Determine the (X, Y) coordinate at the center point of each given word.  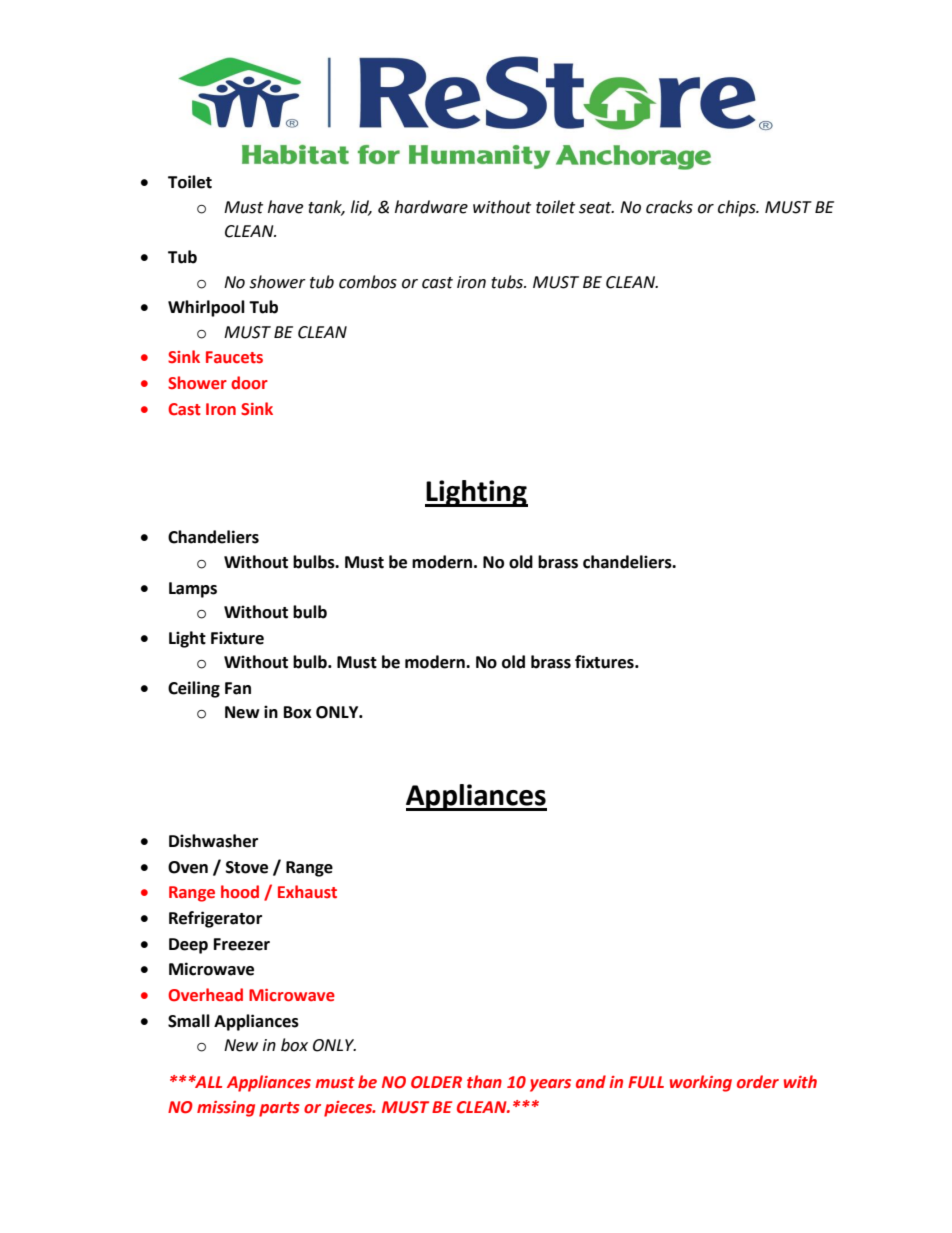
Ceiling (194, 689)
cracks (669, 207)
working (701, 1083)
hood (240, 892)
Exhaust (307, 892)
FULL (646, 1082)
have (285, 207)
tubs (508, 282)
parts (279, 1109)
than (484, 1082)
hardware (431, 207)
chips (738, 208)
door (249, 383)
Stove (247, 867)
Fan (238, 688)
